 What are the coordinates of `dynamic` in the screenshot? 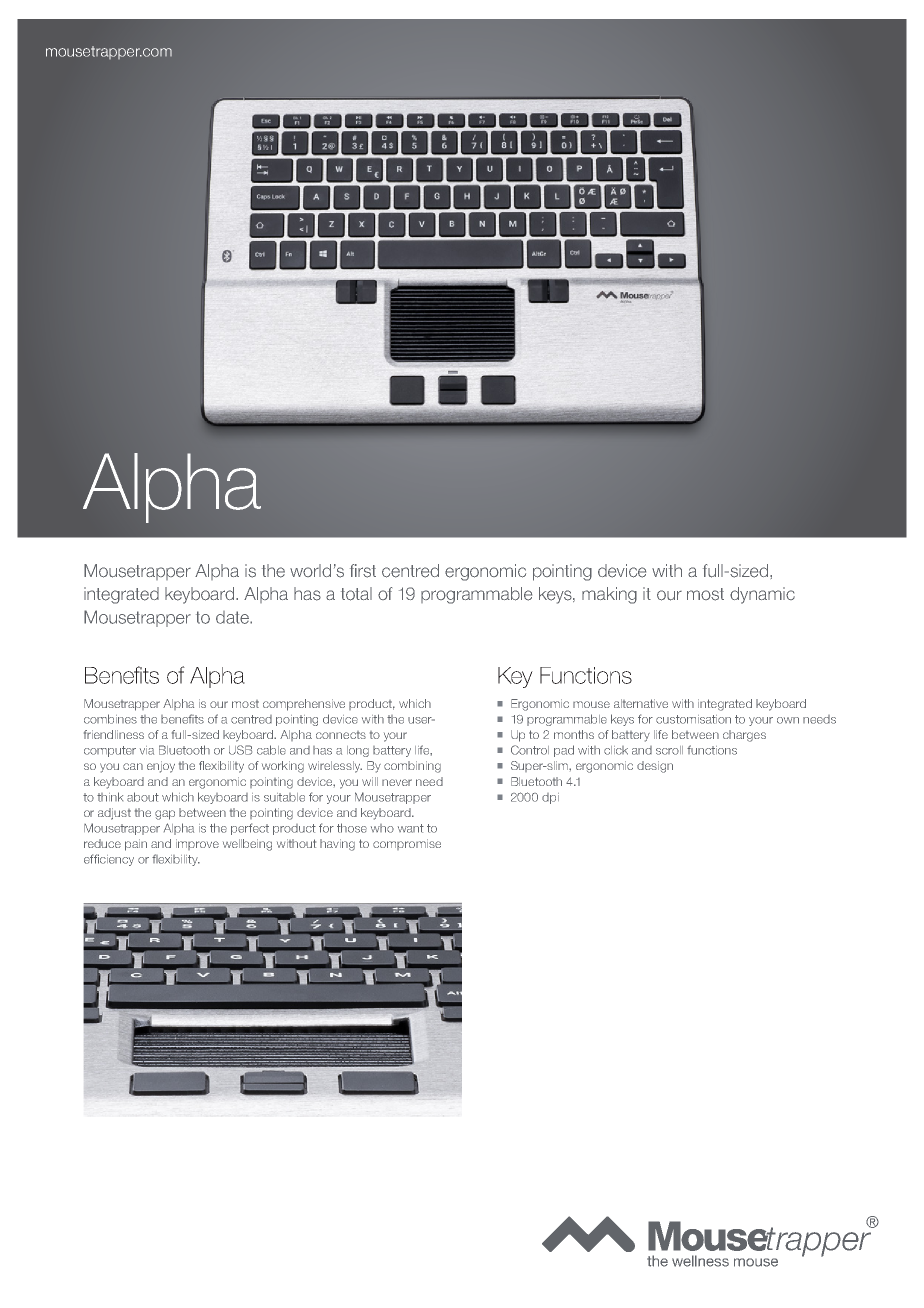 It's located at (762, 595).
